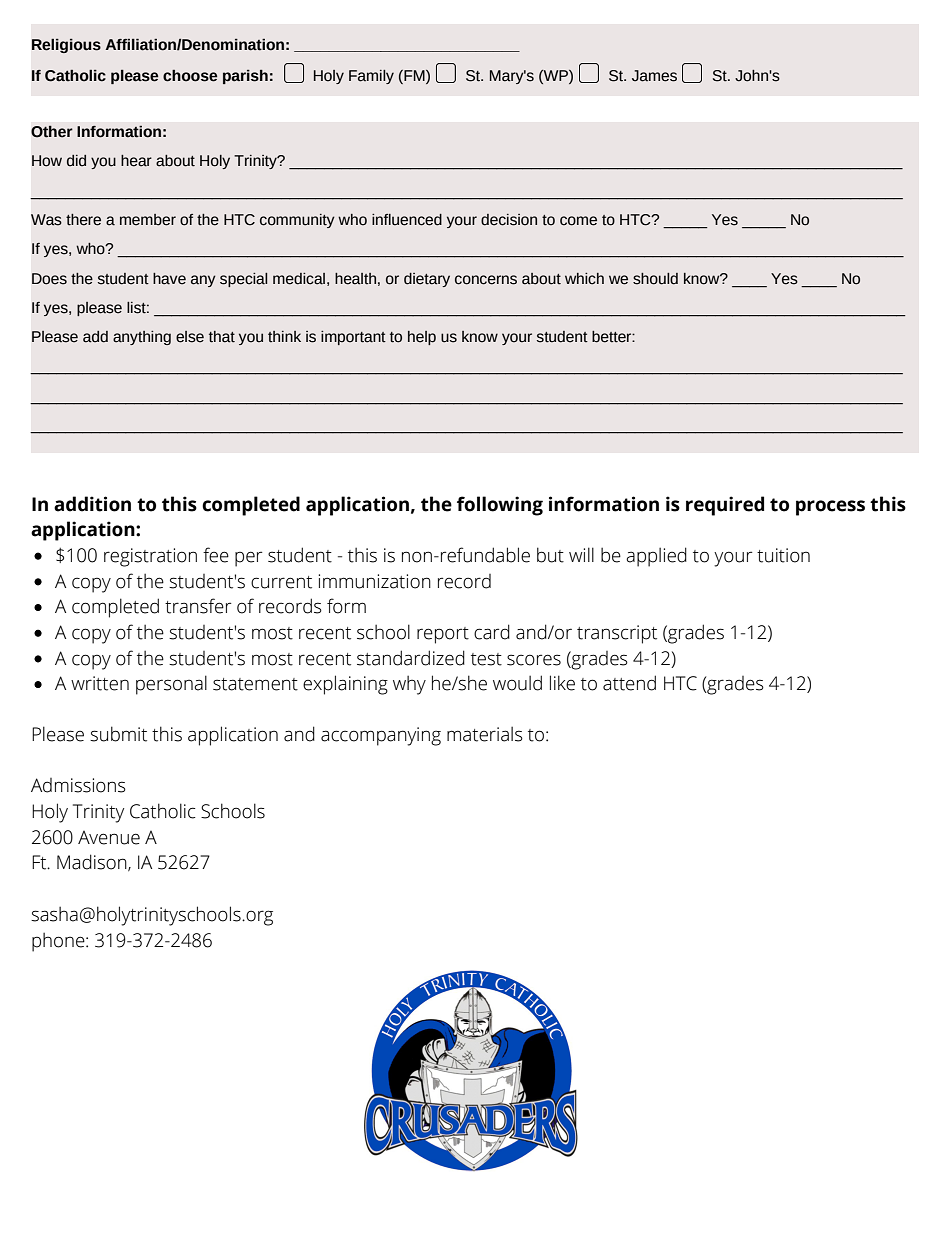 Image resolution: width=952 pixels, height=1233 pixels. I want to click on accompanying, so click(381, 736).
